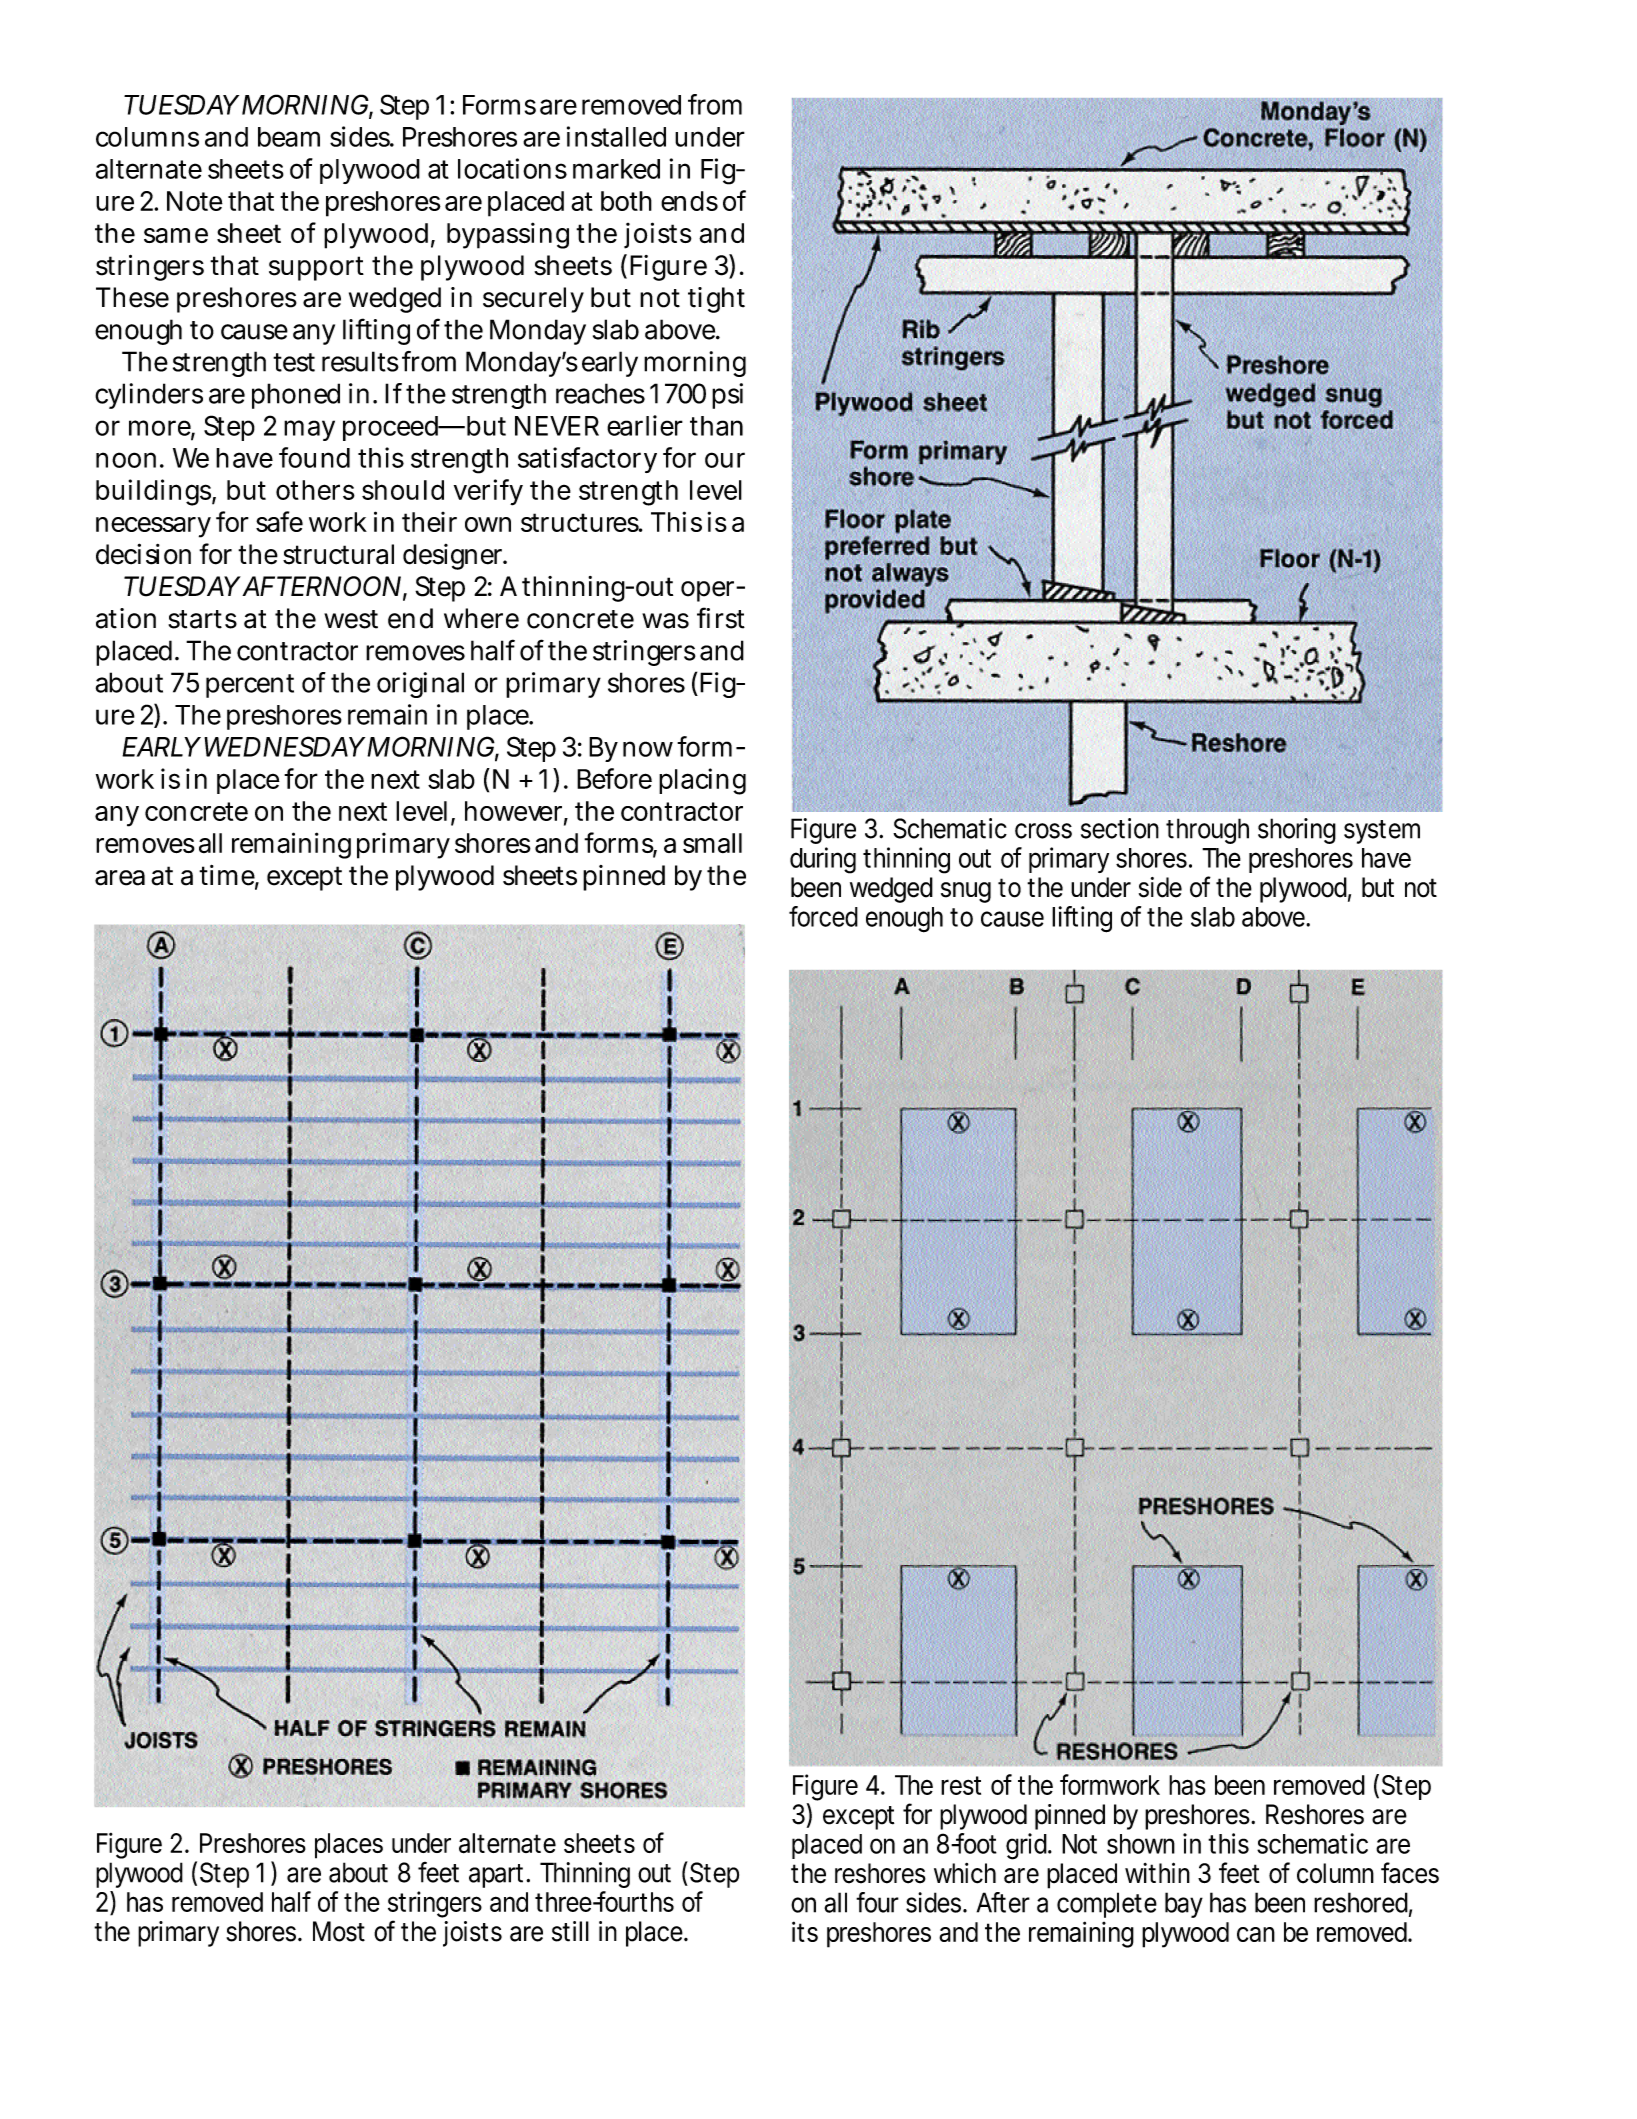 The height and width of the screenshot is (2119, 1637). Describe the element at coordinates (499, 1876) in the screenshot. I see `apart` at that location.
